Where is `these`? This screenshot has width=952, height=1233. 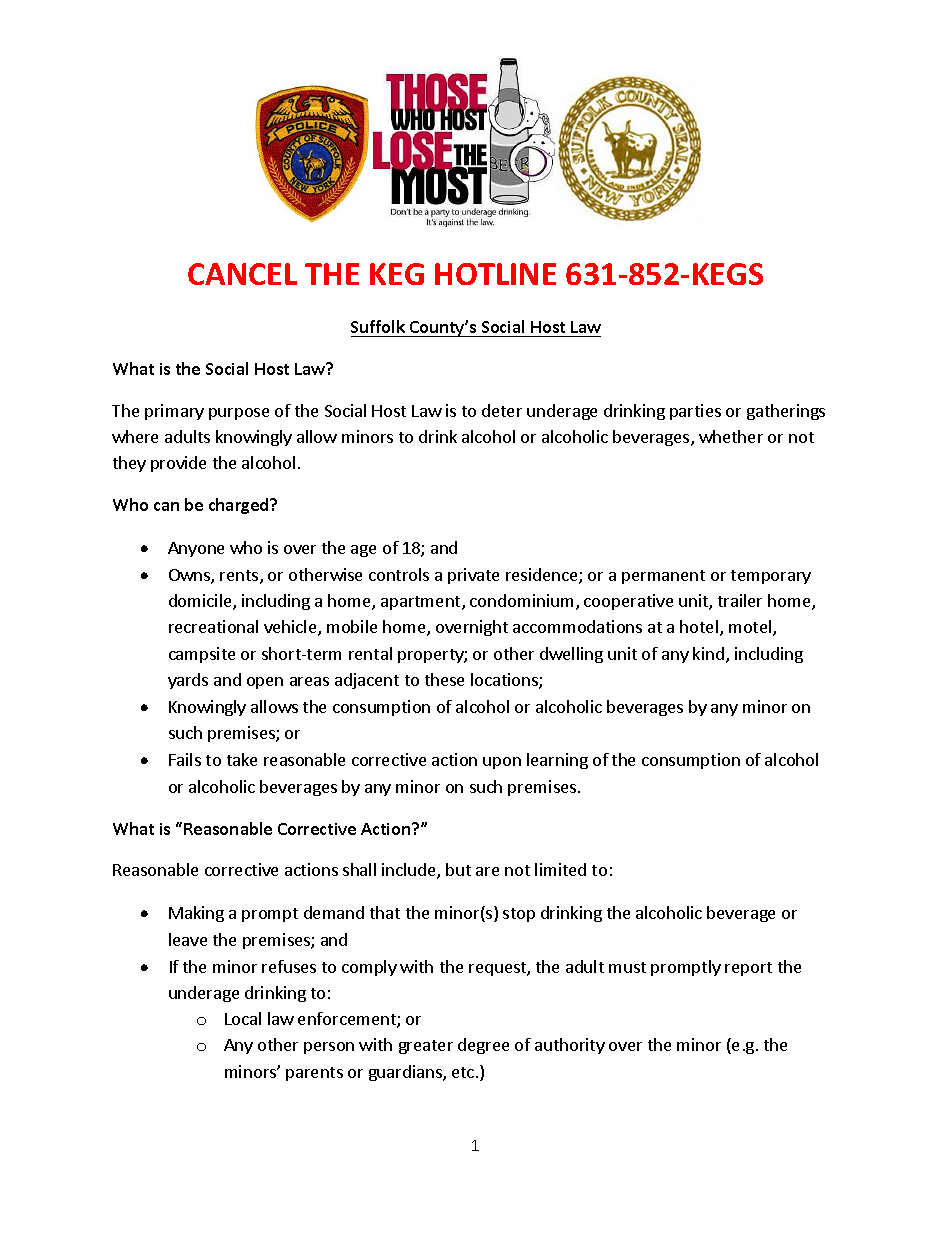 these is located at coordinates (444, 679).
